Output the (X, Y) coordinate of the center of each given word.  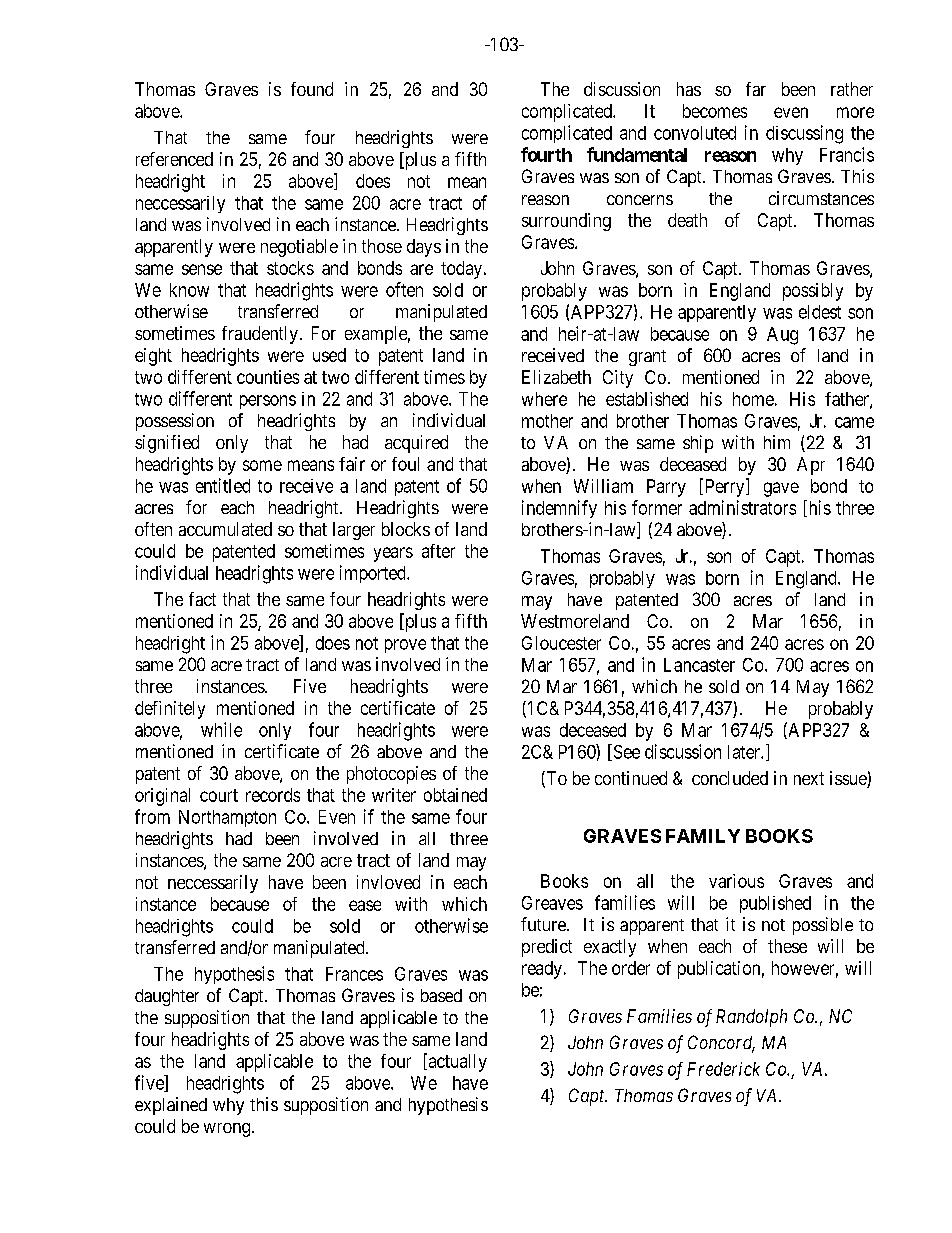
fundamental (637, 154)
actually (456, 1062)
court (219, 795)
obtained (455, 795)
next (809, 778)
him (777, 442)
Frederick (723, 1069)
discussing (804, 134)
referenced (174, 159)
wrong (227, 1130)
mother (547, 421)
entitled (223, 485)
